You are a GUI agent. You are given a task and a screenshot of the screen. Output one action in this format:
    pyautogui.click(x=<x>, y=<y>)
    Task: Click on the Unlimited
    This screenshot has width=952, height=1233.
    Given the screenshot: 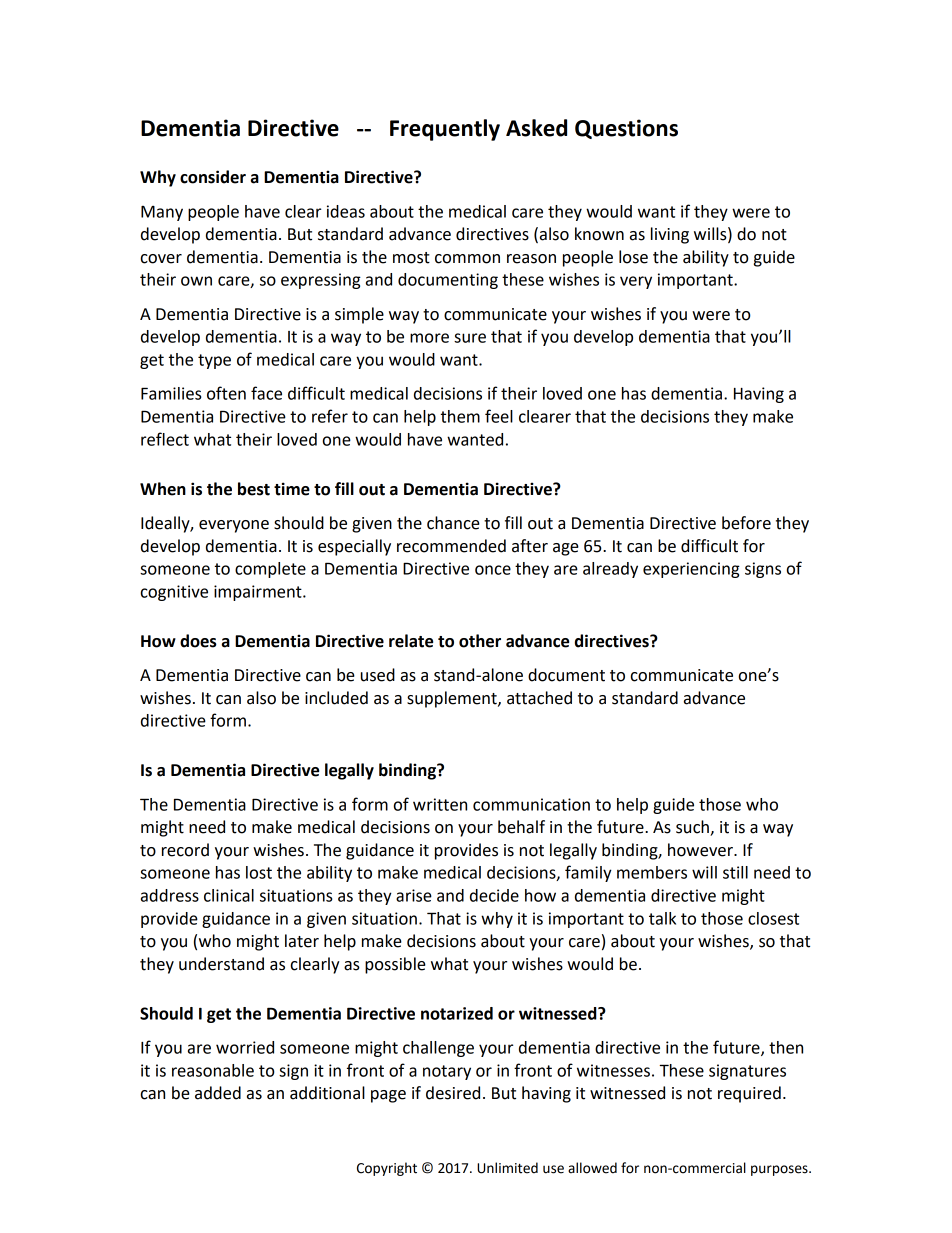 What is the action you would take?
    pyautogui.click(x=507, y=1168)
